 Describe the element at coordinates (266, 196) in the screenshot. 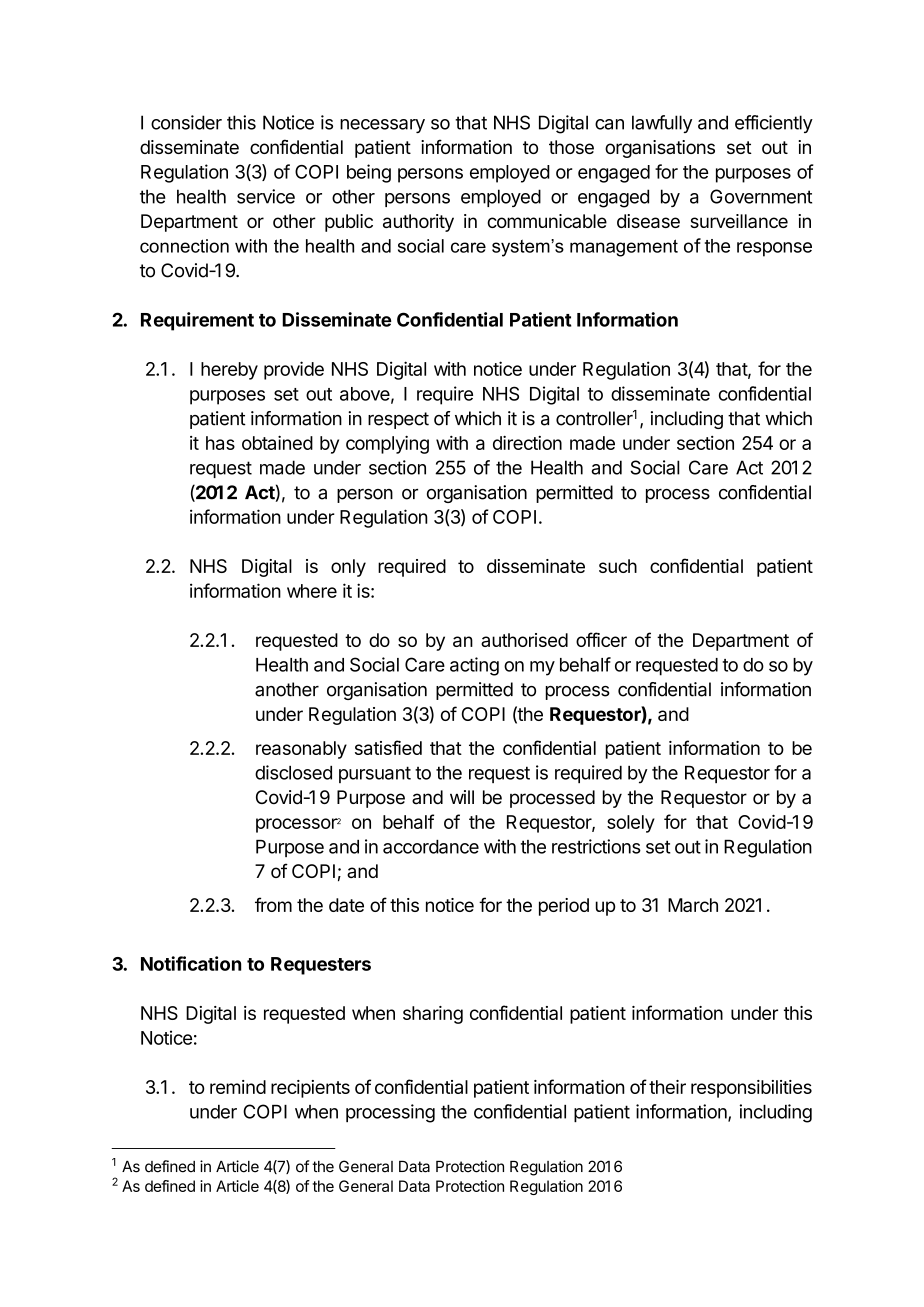

I see `service` at that location.
